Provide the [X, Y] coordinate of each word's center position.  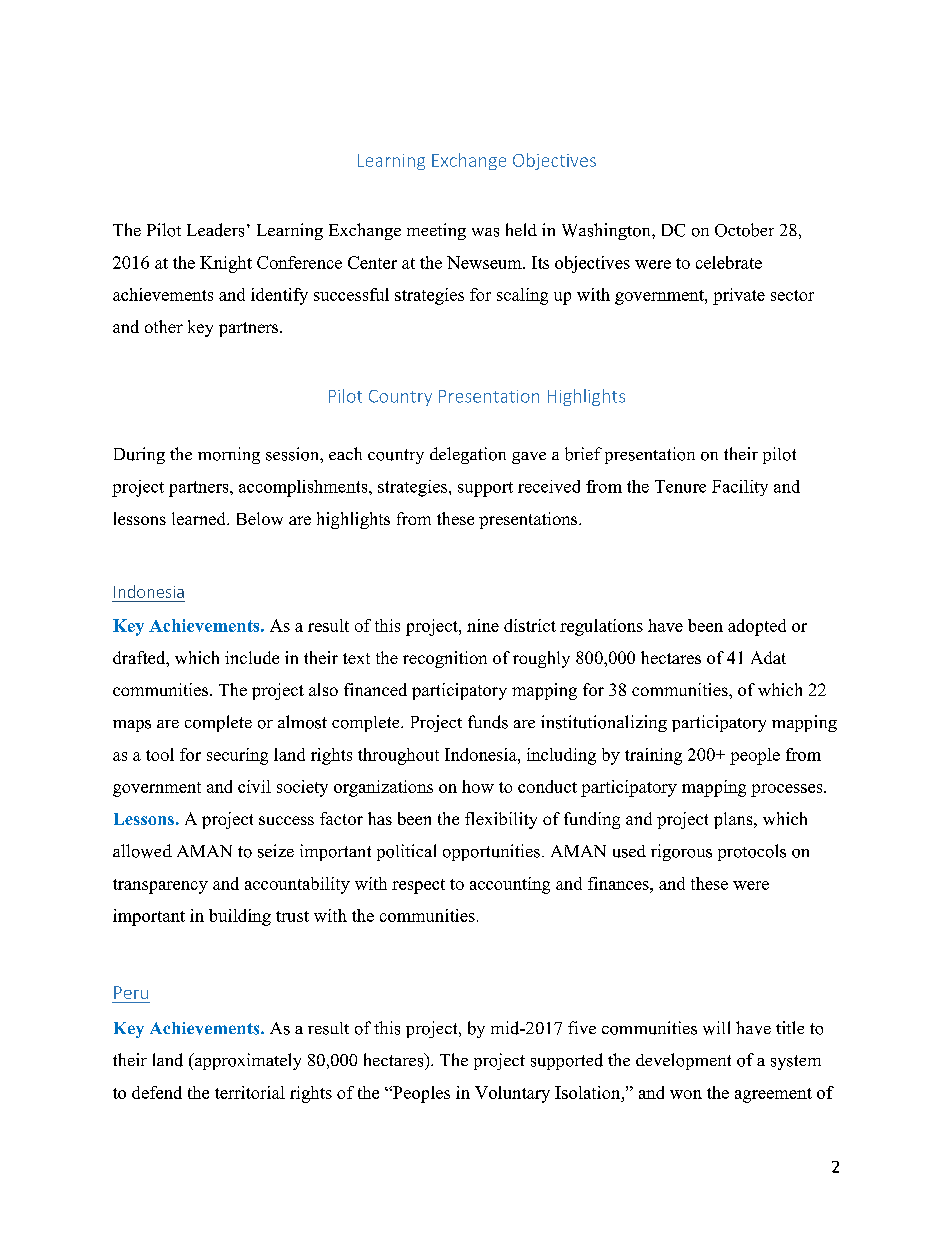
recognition [445, 659]
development [683, 1061]
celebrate [729, 262]
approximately [246, 1061]
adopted [757, 627]
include [252, 657]
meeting [436, 231]
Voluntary [512, 1094]
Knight [226, 264]
